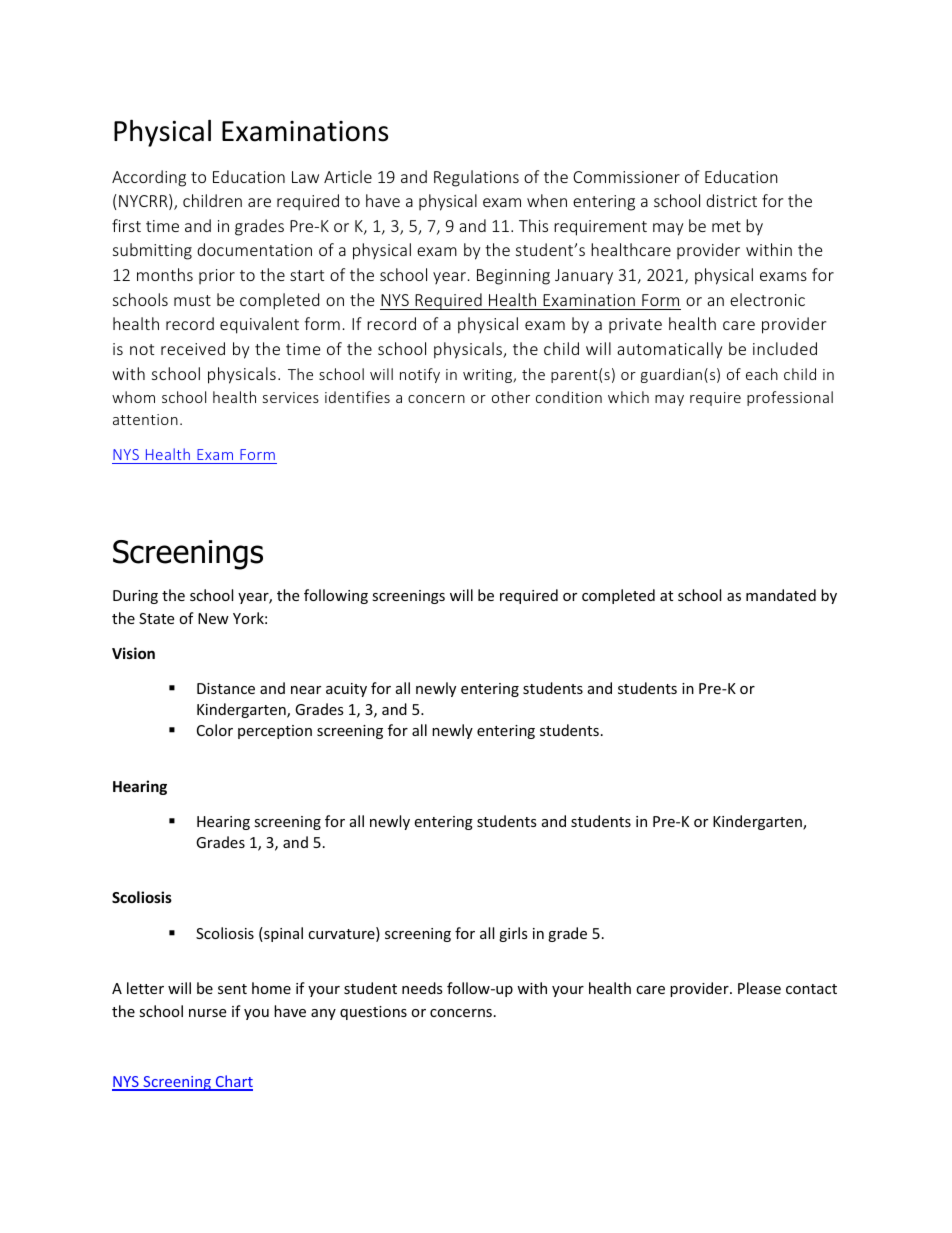  Describe the element at coordinates (156, 618) in the page. I see `State` at that location.
